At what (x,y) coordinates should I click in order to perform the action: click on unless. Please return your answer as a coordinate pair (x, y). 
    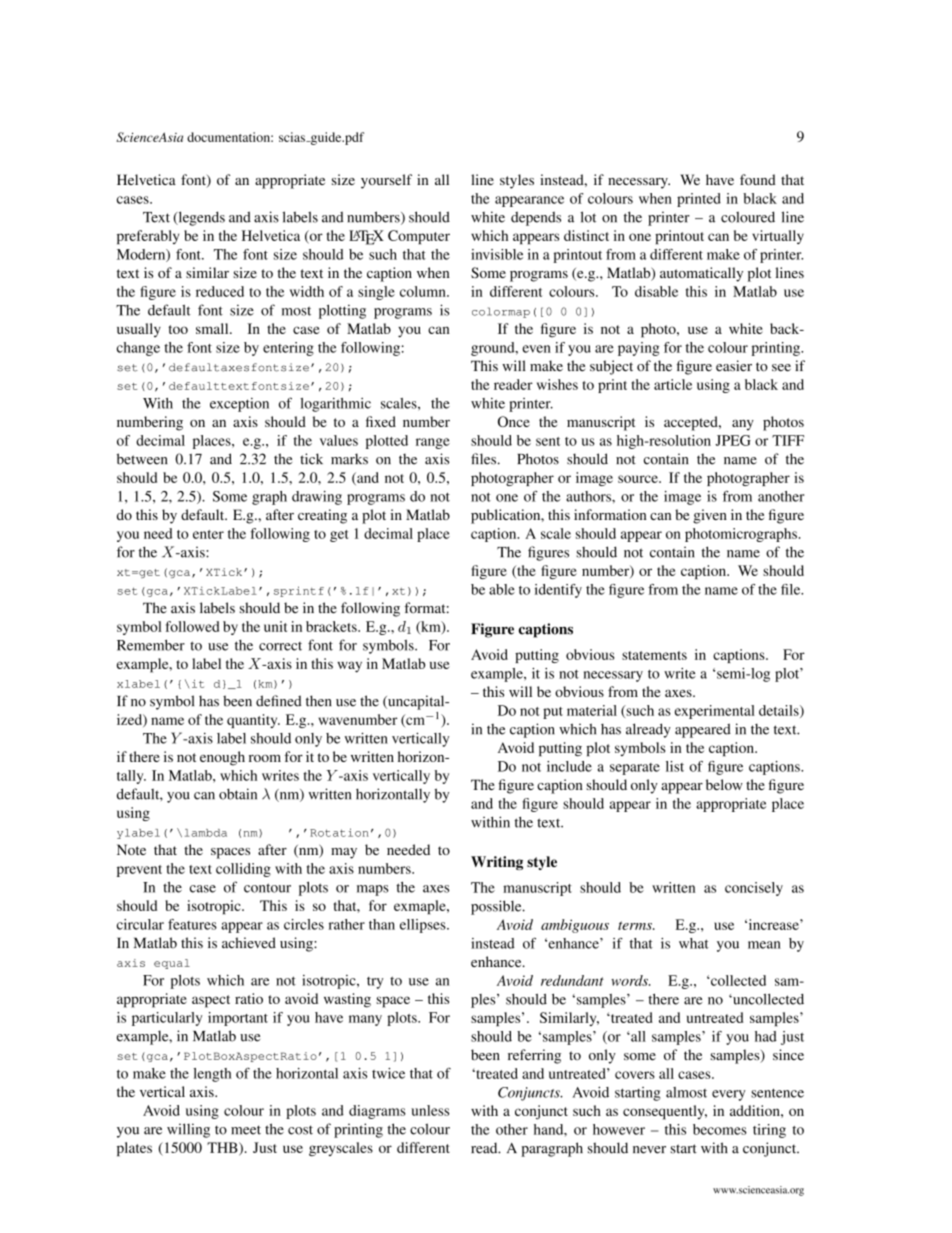
    Looking at the image, I should click on (430, 1110).
